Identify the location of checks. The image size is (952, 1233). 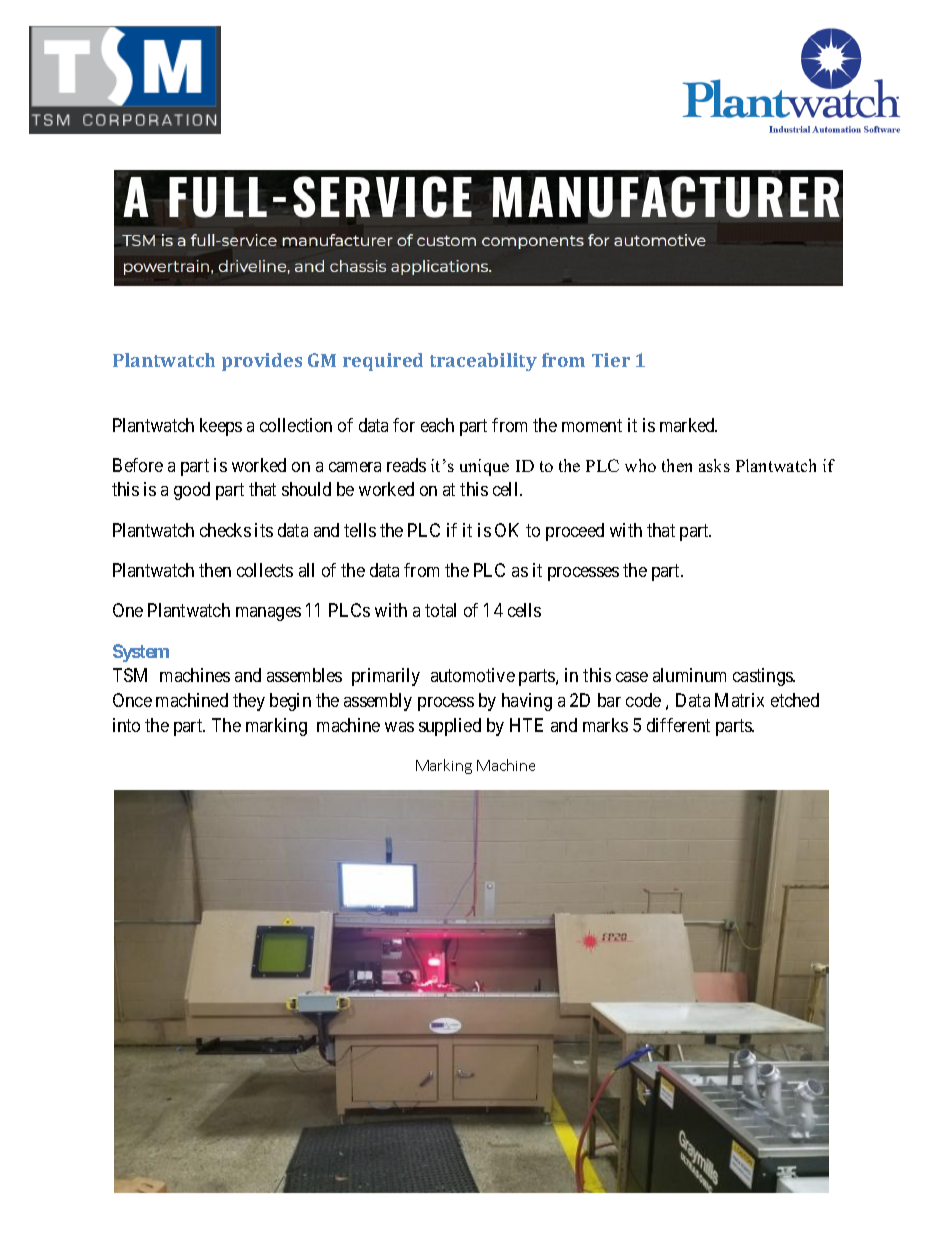
(225, 530).
